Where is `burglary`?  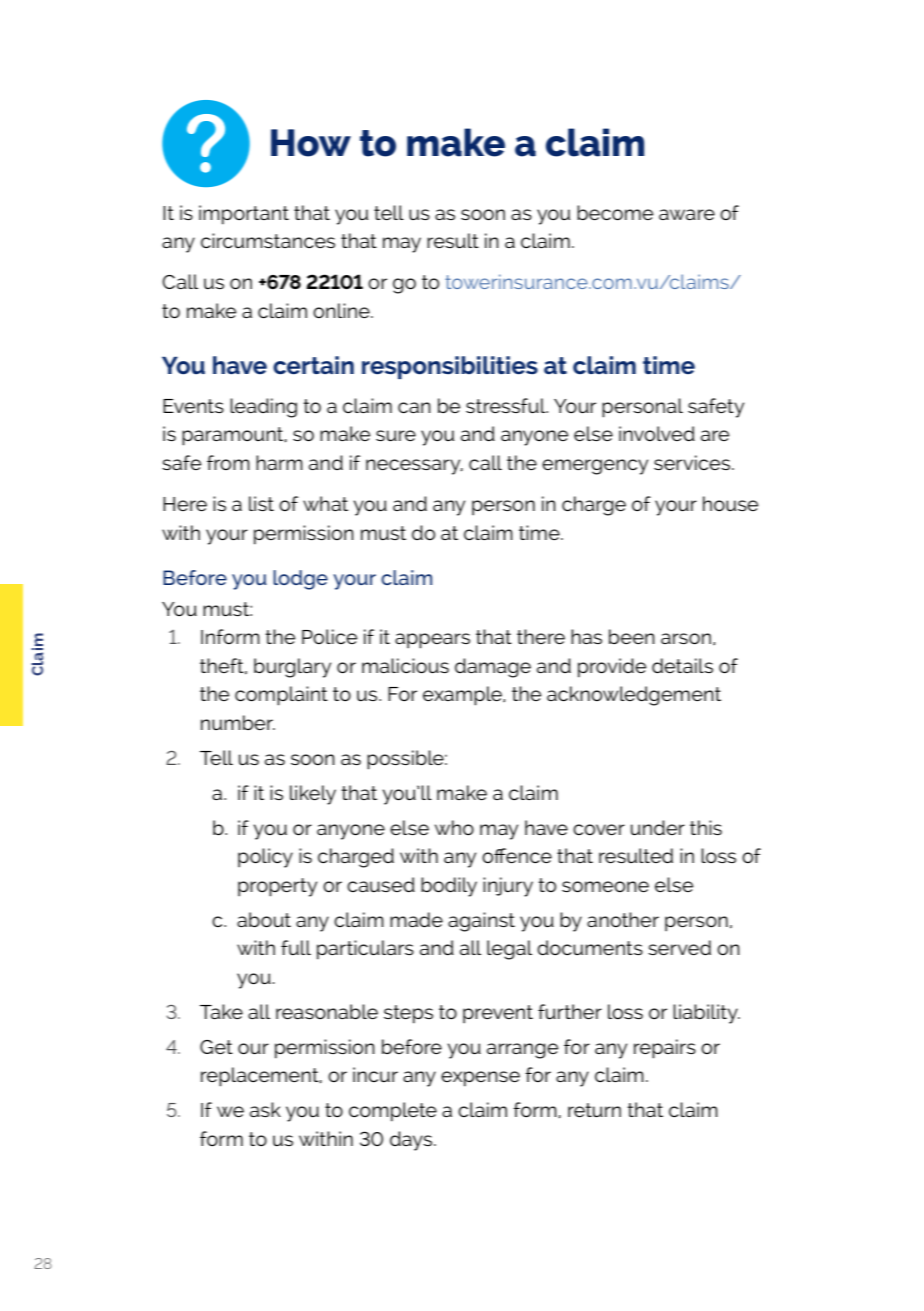
burglary is located at coordinates (292, 668).
